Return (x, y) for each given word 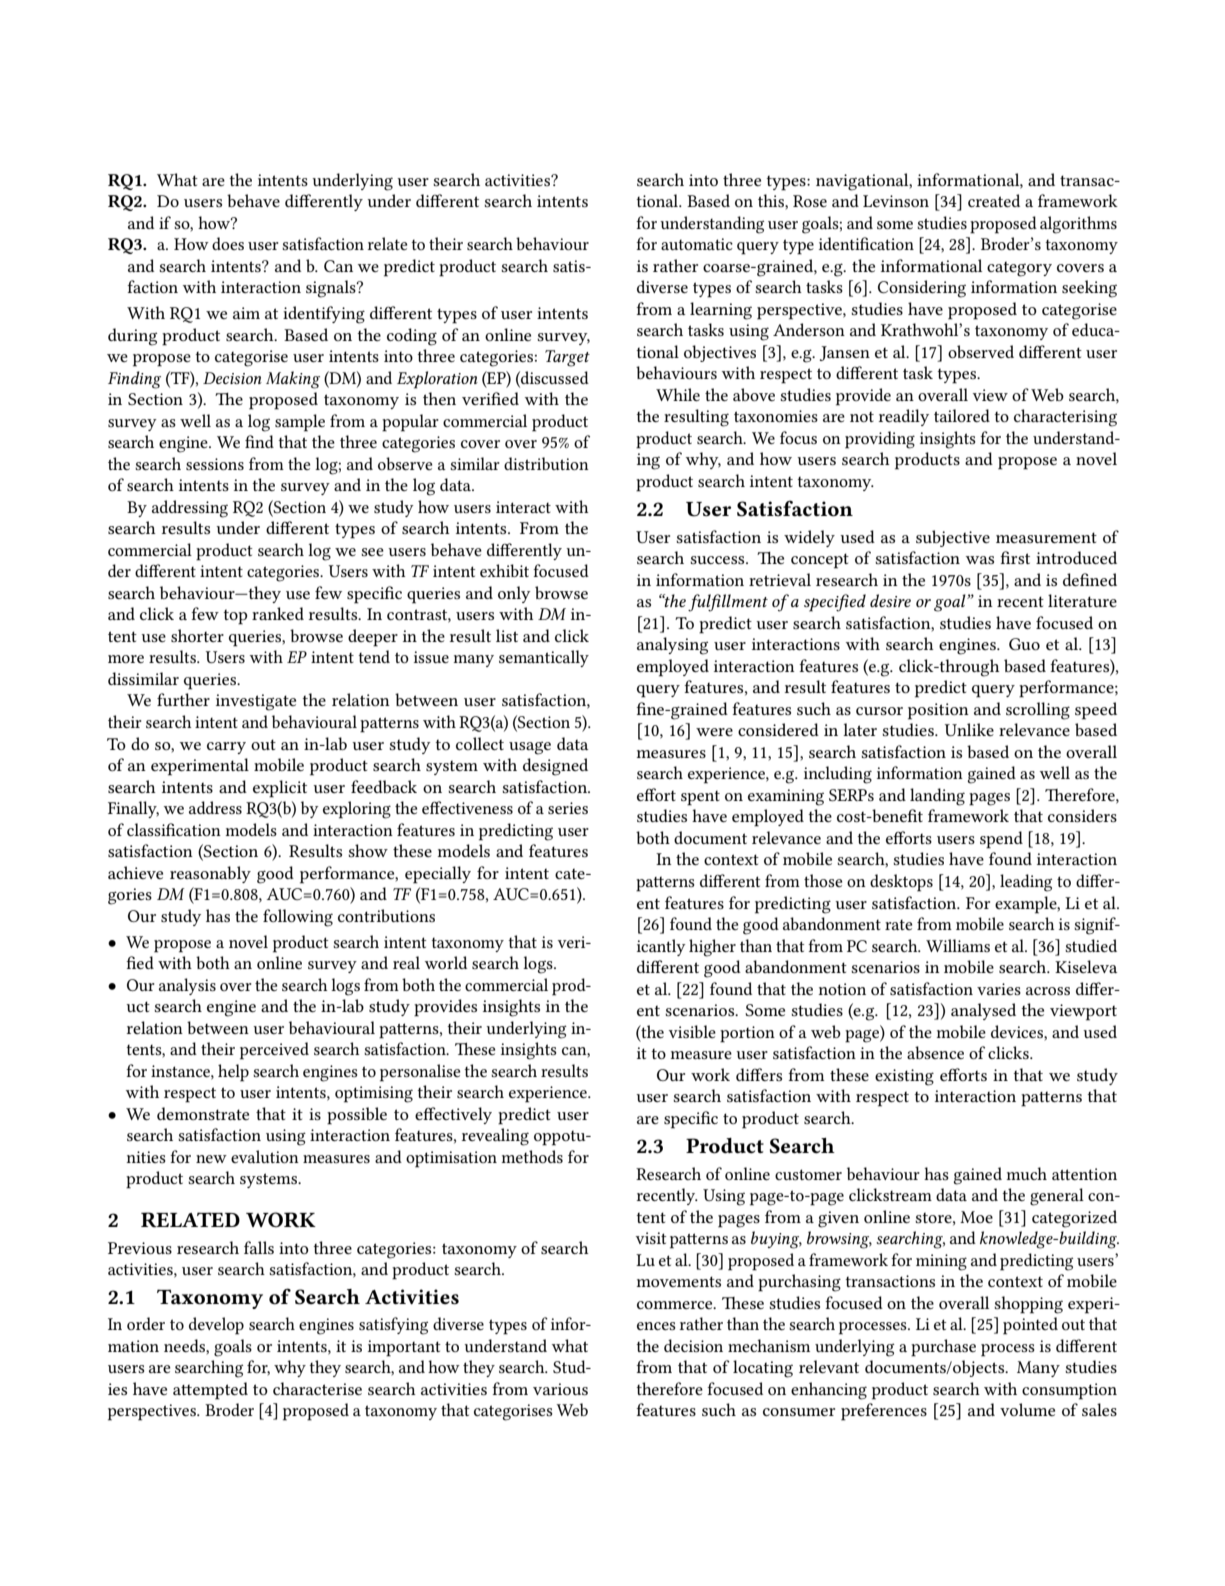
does (228, 243)
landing (937, 797)
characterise (317, 1388)
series (568, 808)
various (560, 1389)
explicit (280, 789)
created (994, 200)
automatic (697, 244)
